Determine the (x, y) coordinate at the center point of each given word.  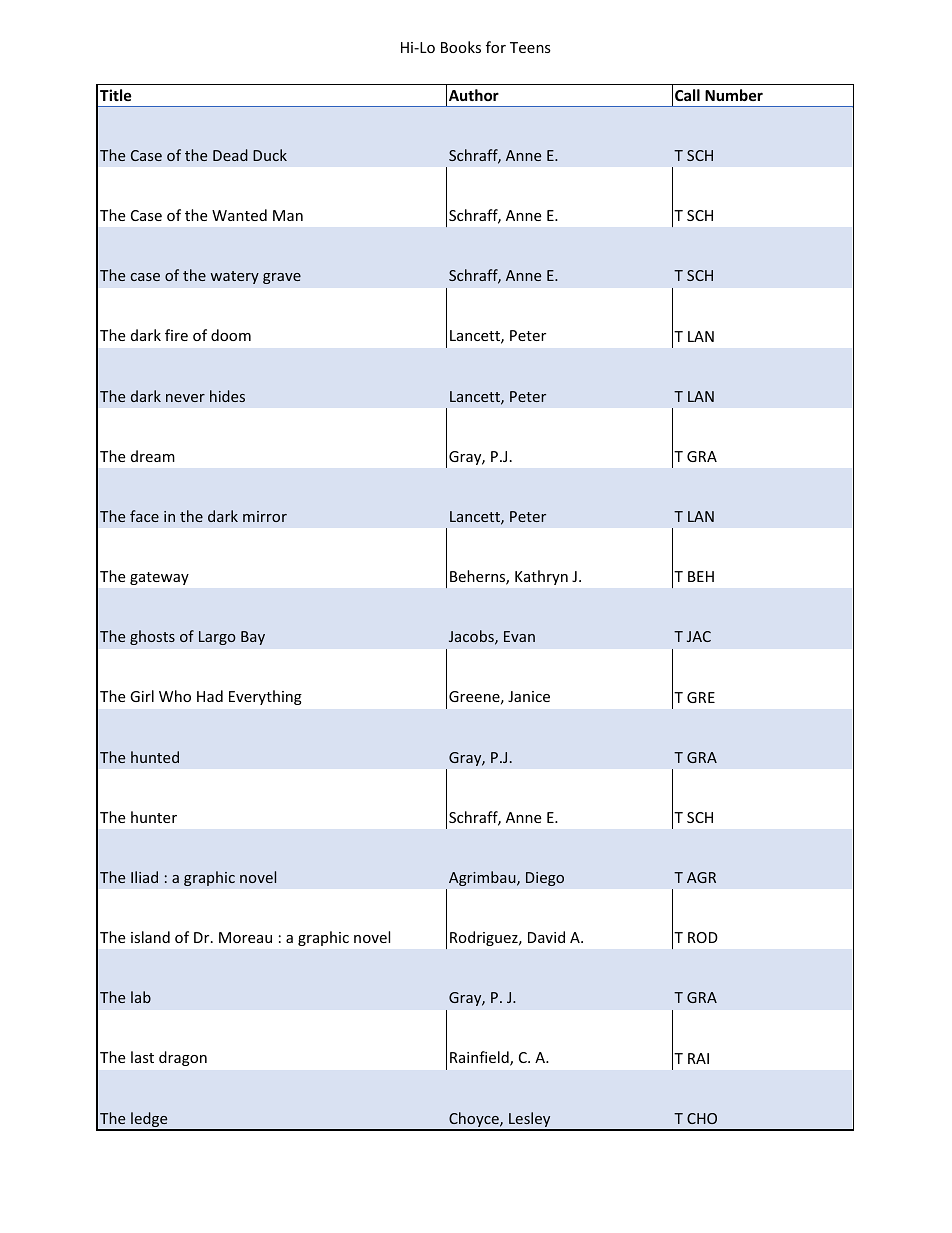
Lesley (530, 1121)
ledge (149, 1121)
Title (116, 95)
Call (687, 95)
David (546, 937)
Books (461, 47)
